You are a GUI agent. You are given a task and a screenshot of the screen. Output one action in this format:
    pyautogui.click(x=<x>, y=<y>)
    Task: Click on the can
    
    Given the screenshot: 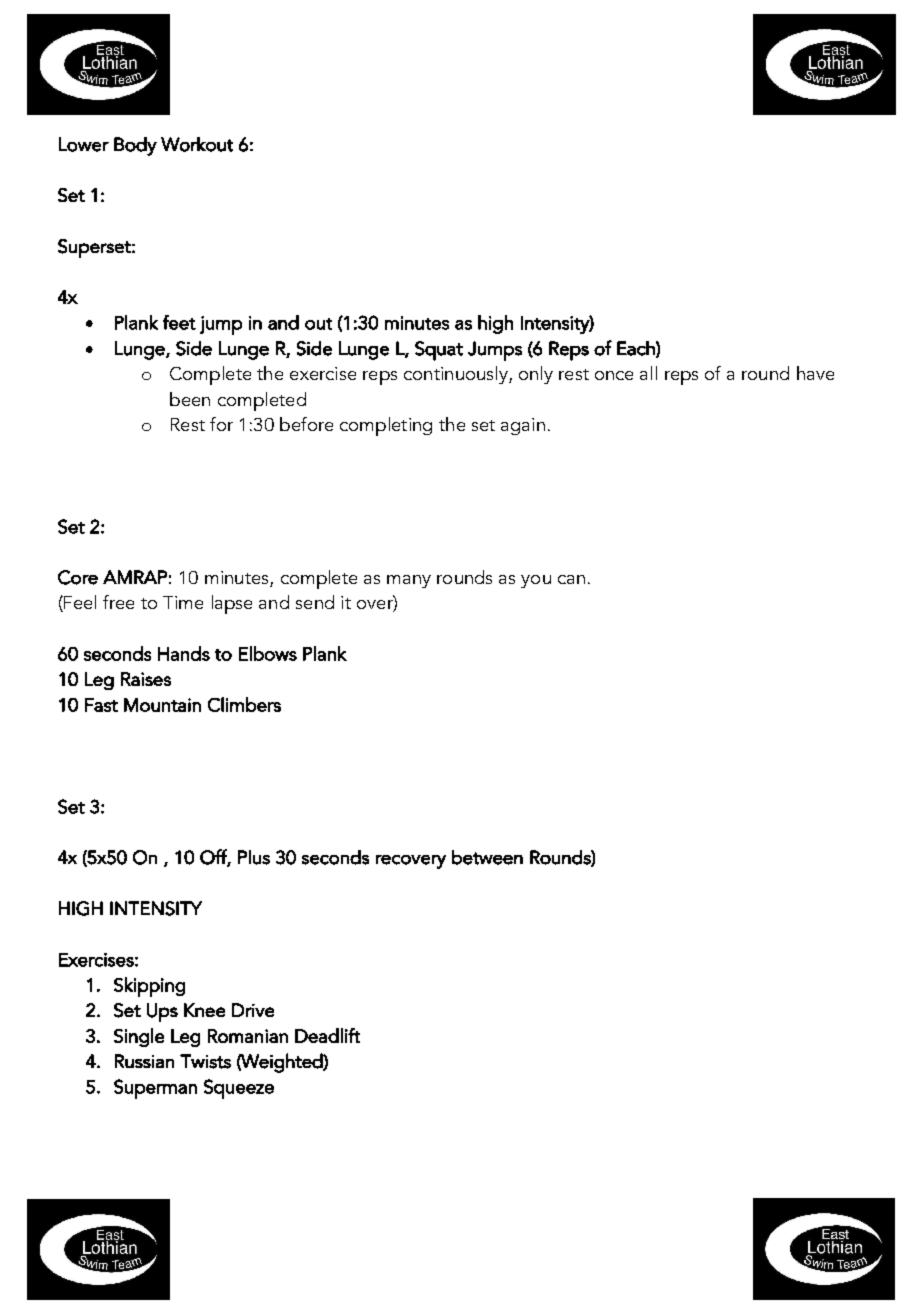 What is the action you would take?
    pyautogui.click(x=571, y=579)
